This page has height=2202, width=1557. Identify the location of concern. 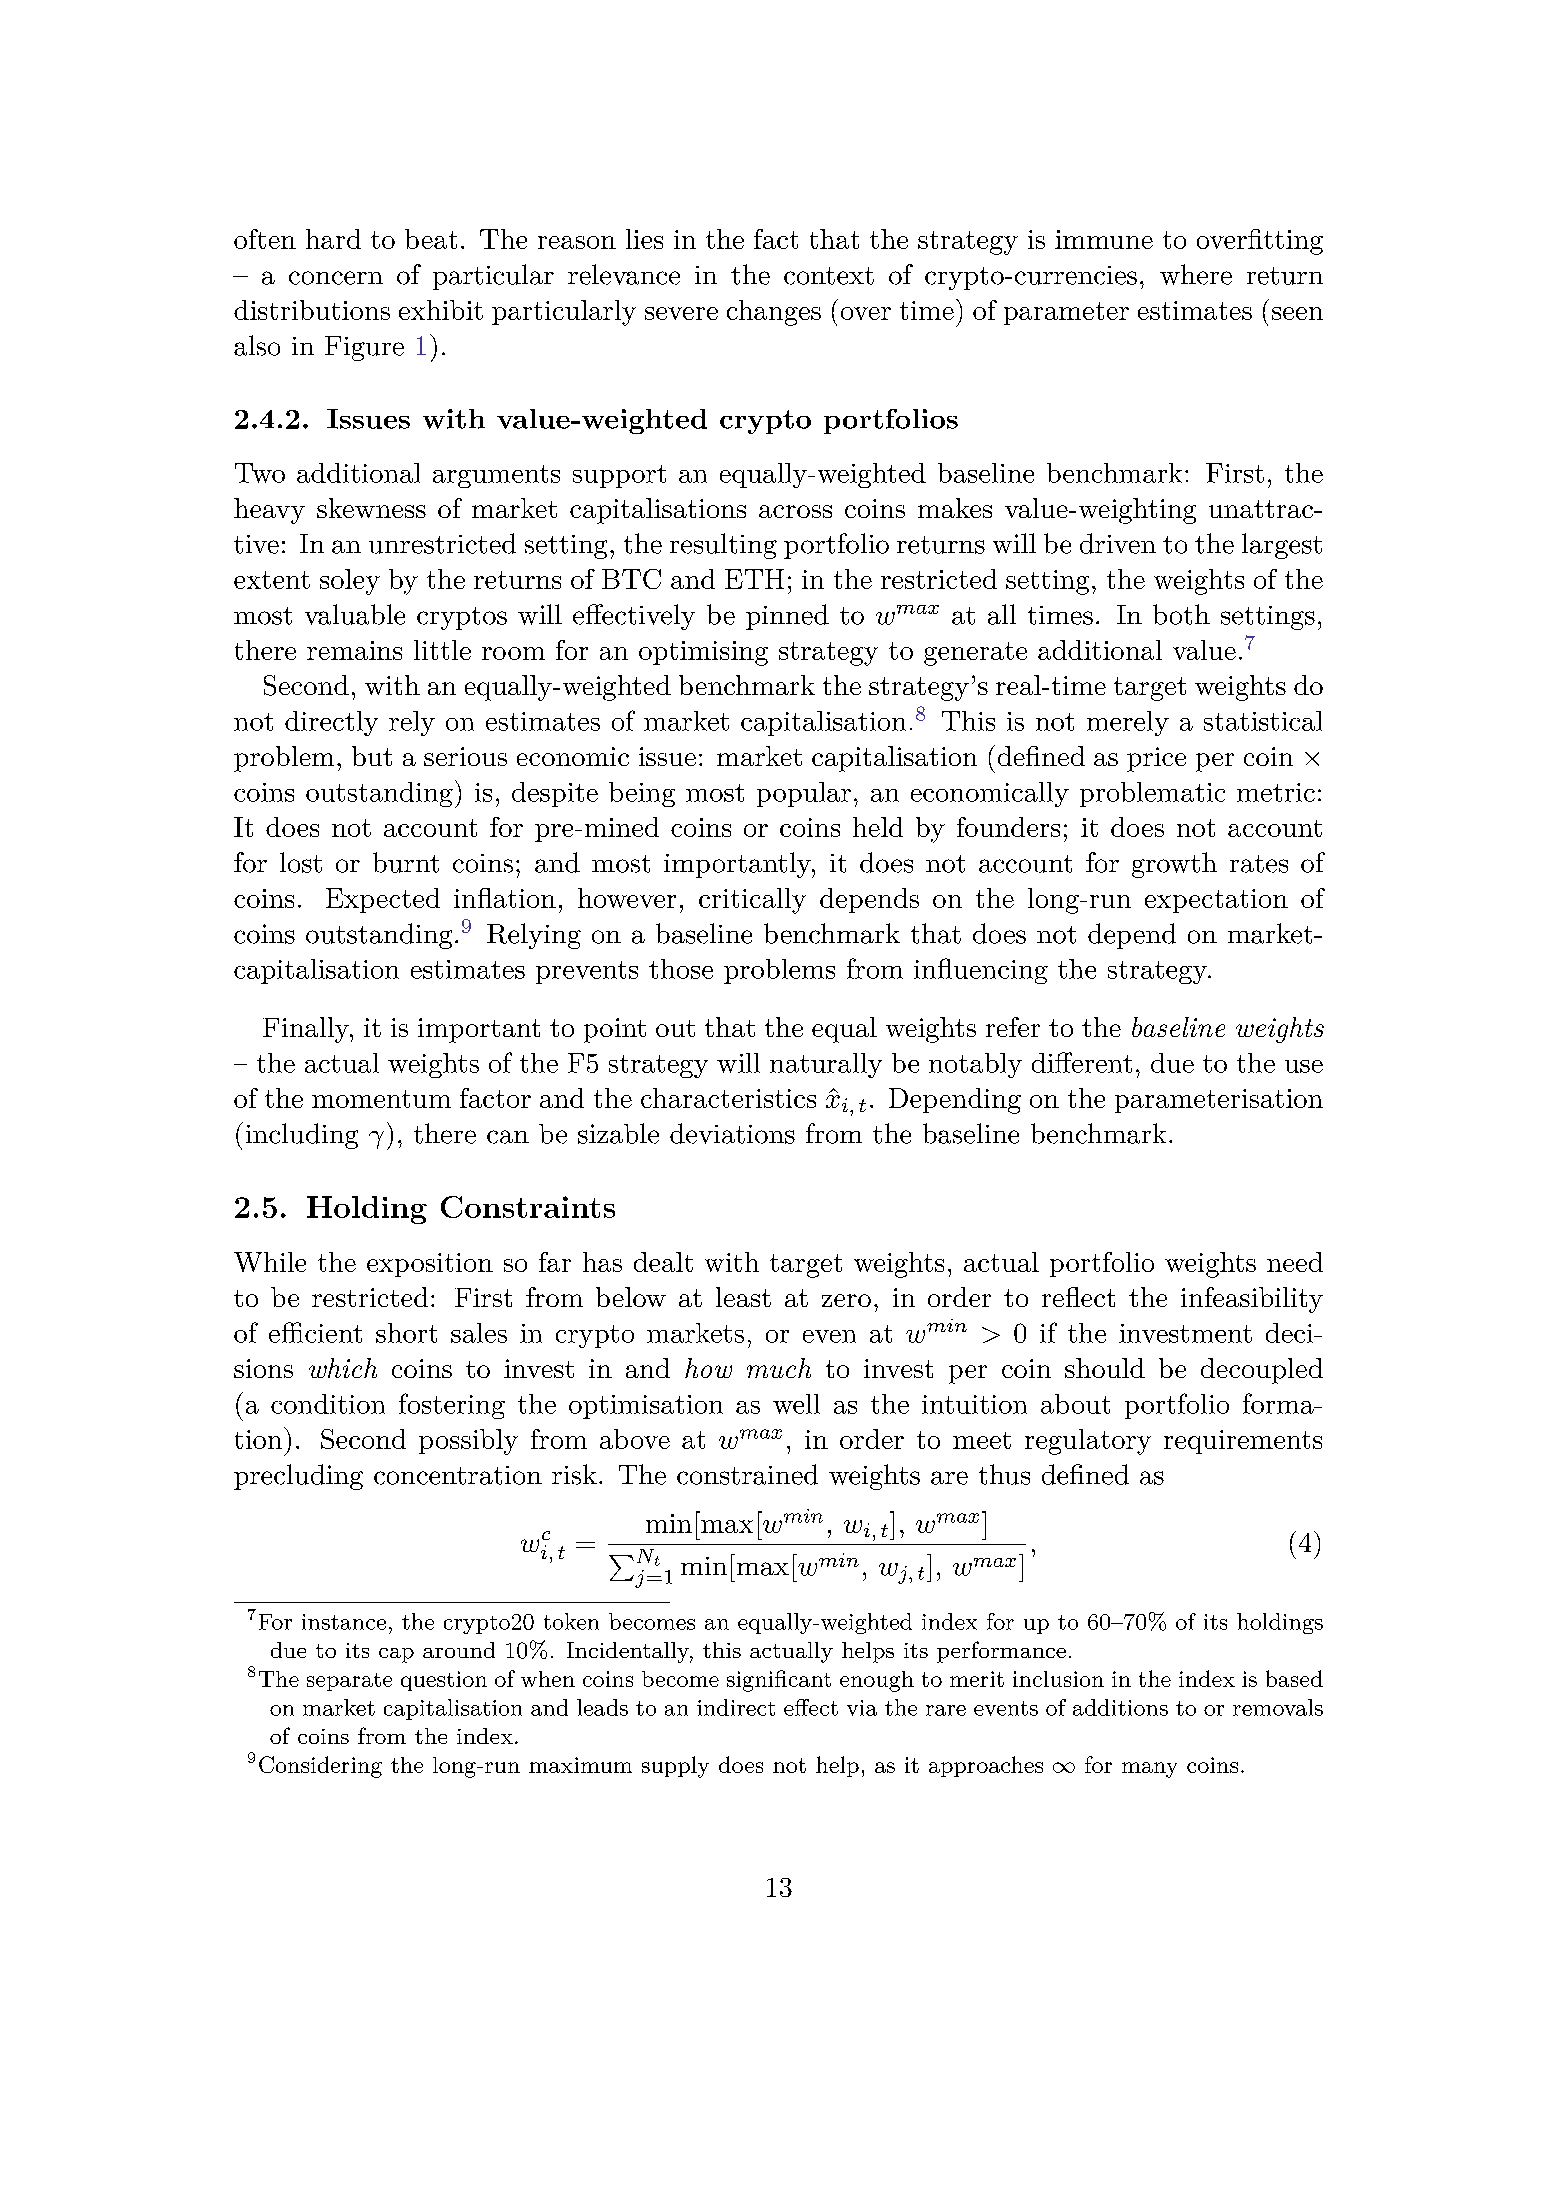
(336, 278).
